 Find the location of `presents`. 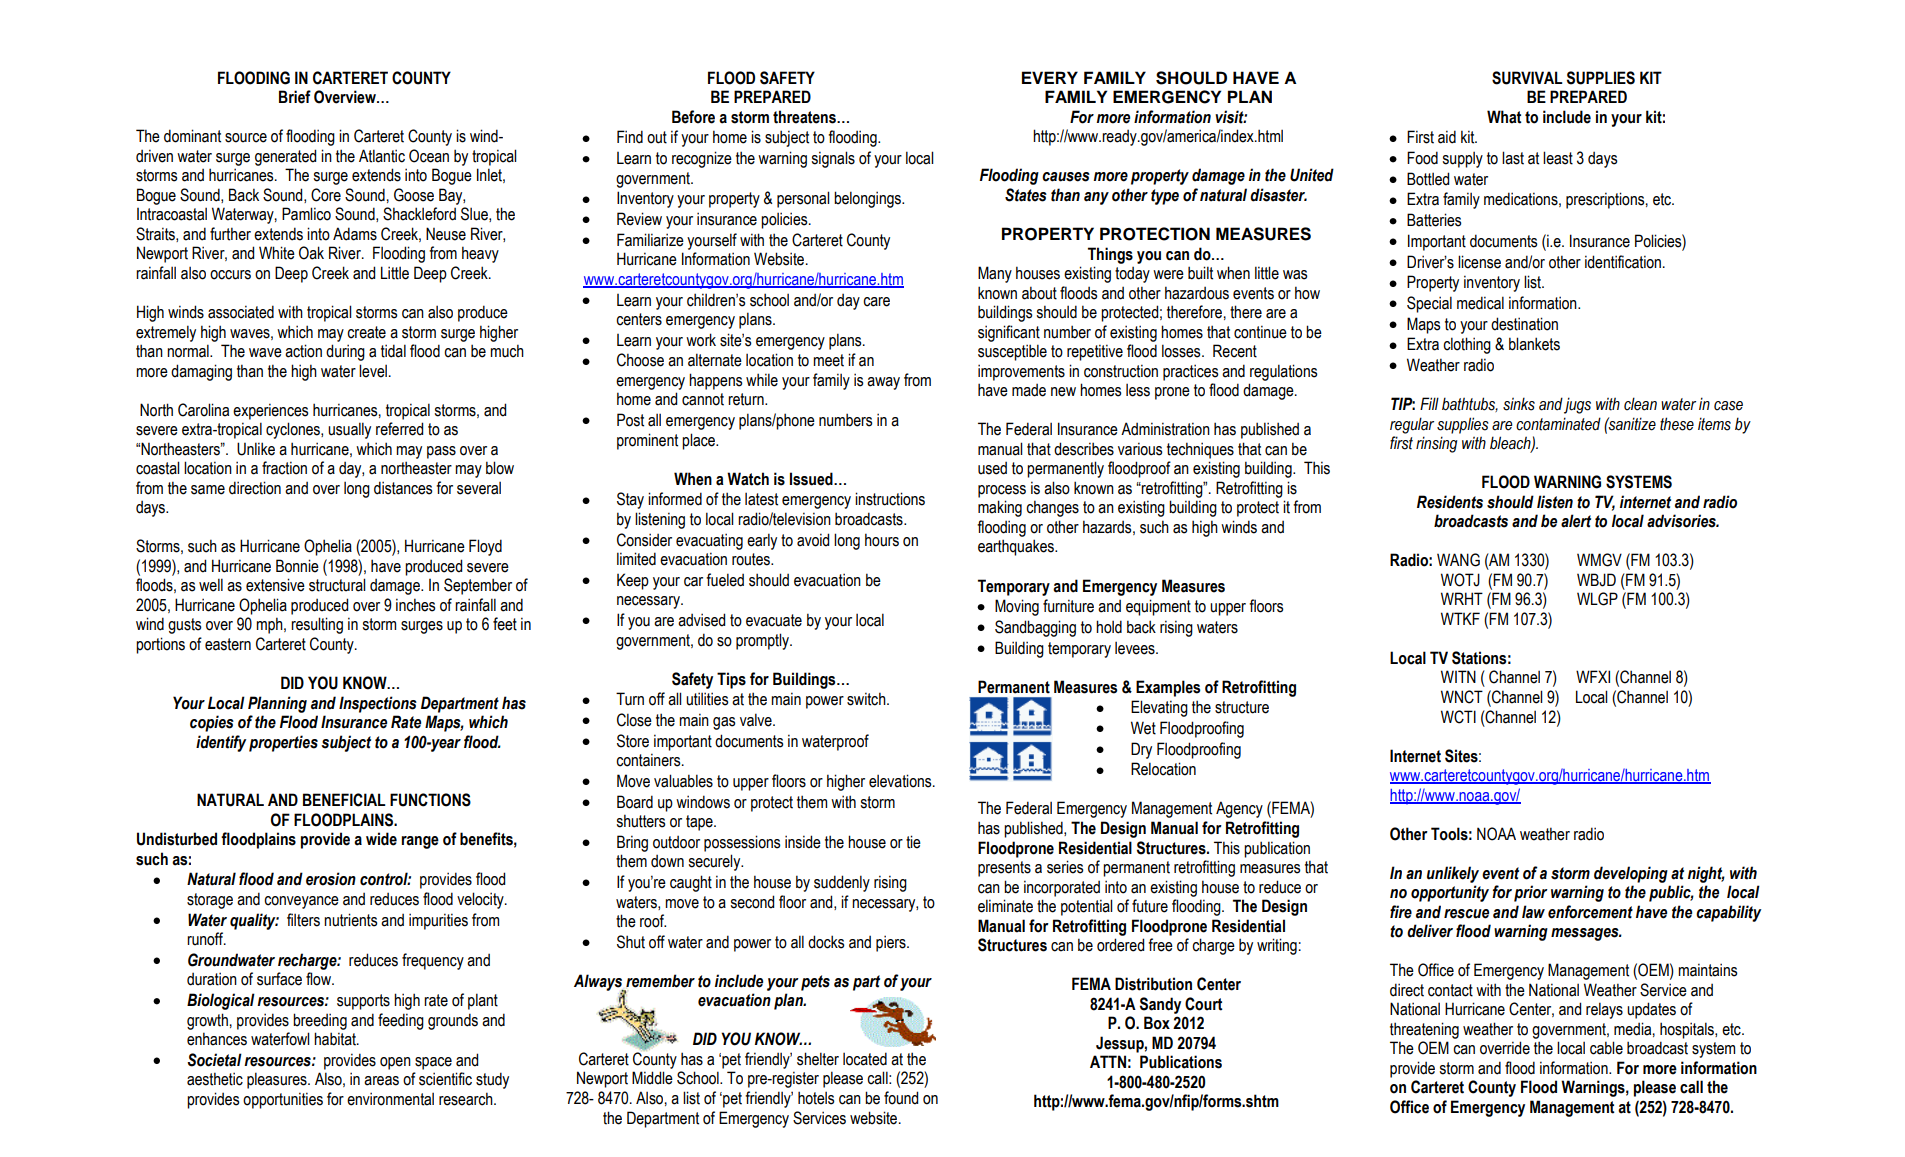

presents is located at coordinates (1004, 869).
